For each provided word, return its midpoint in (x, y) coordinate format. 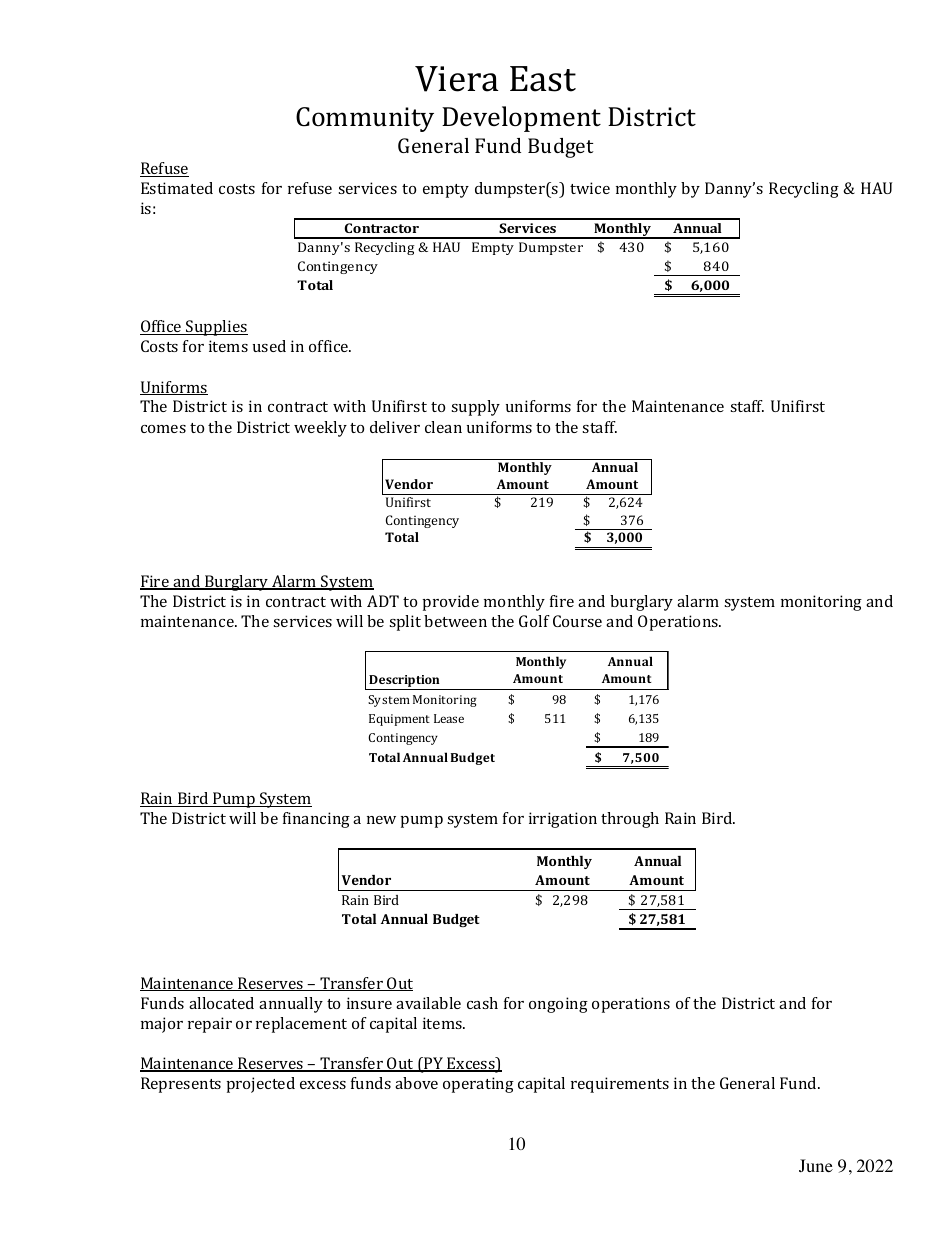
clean (443, 427)
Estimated (177, 188)
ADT (383, 601)
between (455, 621)
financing (316, 820)
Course (577, 621)
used (269, 346)
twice (590, 188)
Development (521, 119)
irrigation (563, 820)
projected (261, 1085)
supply (475, 408)
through (630, 820)
